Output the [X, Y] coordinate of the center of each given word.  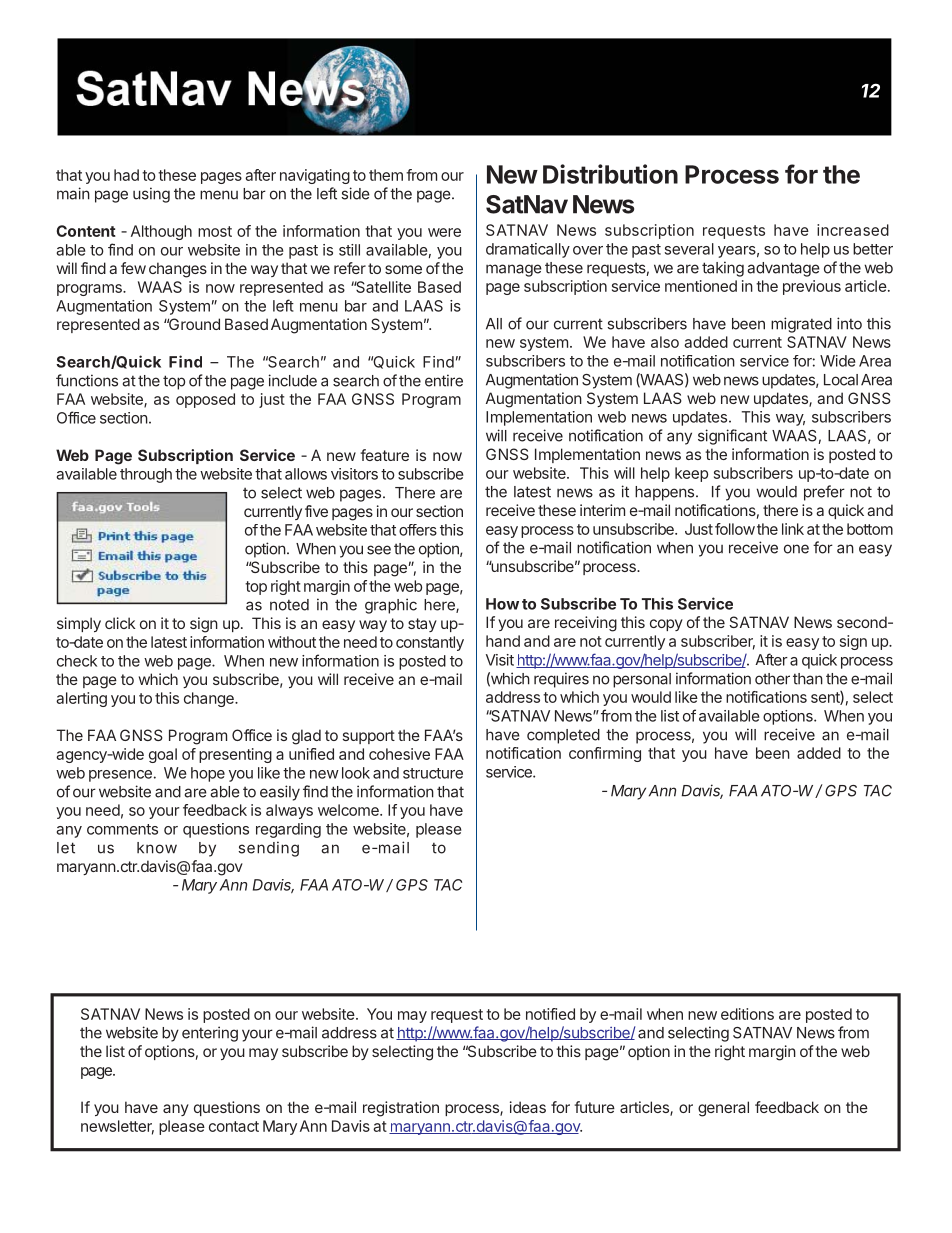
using [151, 195]
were [444, 232]
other [772, 679]
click [120, 623]
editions [747, 1014]
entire [444, 380]
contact [234, 1126]
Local [841, 380]
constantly [430, 643]
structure [433, 773]
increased [853, 230]
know [157, 848]
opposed [205, 400]
